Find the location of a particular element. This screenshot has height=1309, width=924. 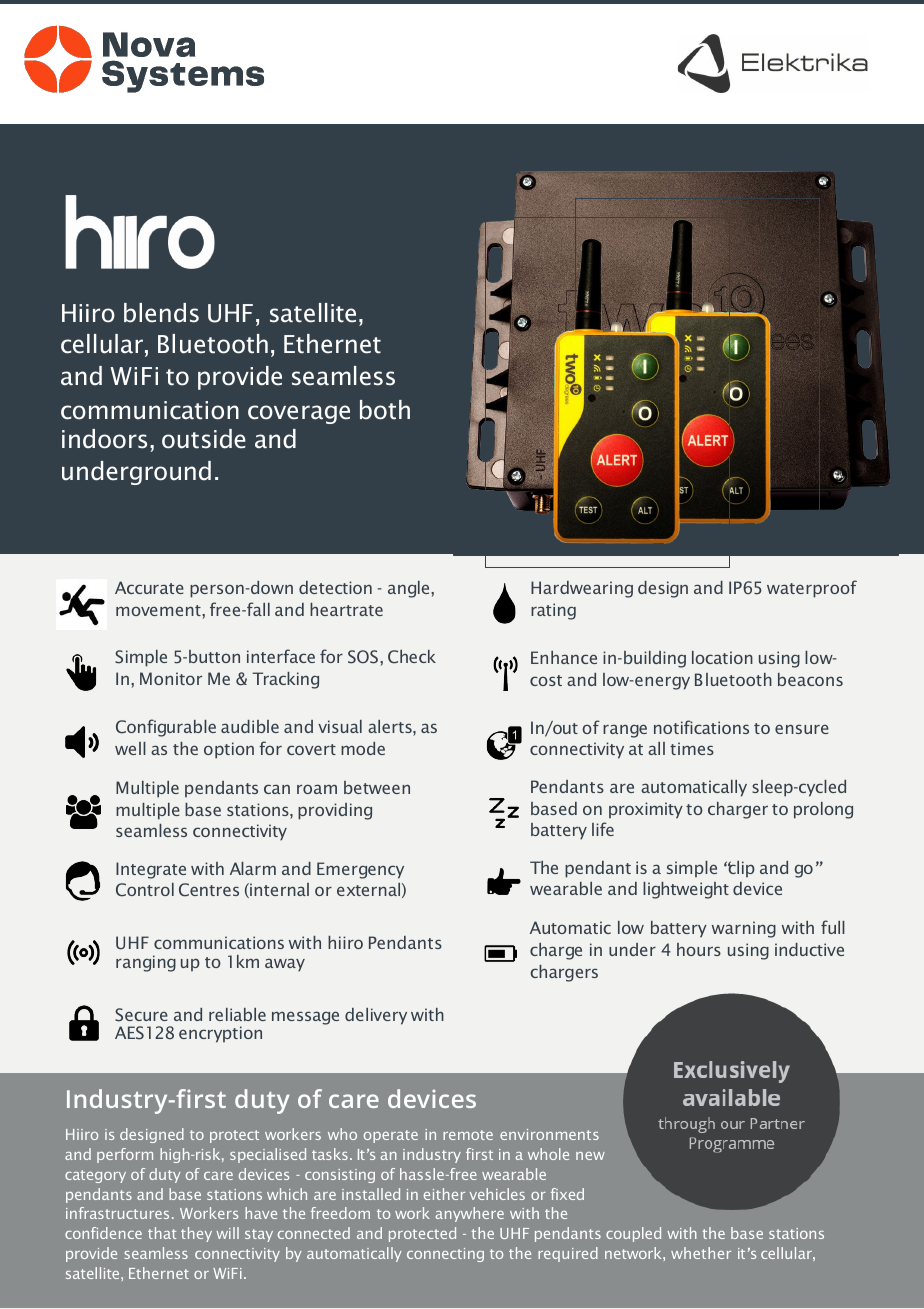

waterproof is located at coordinates (812, 589).
